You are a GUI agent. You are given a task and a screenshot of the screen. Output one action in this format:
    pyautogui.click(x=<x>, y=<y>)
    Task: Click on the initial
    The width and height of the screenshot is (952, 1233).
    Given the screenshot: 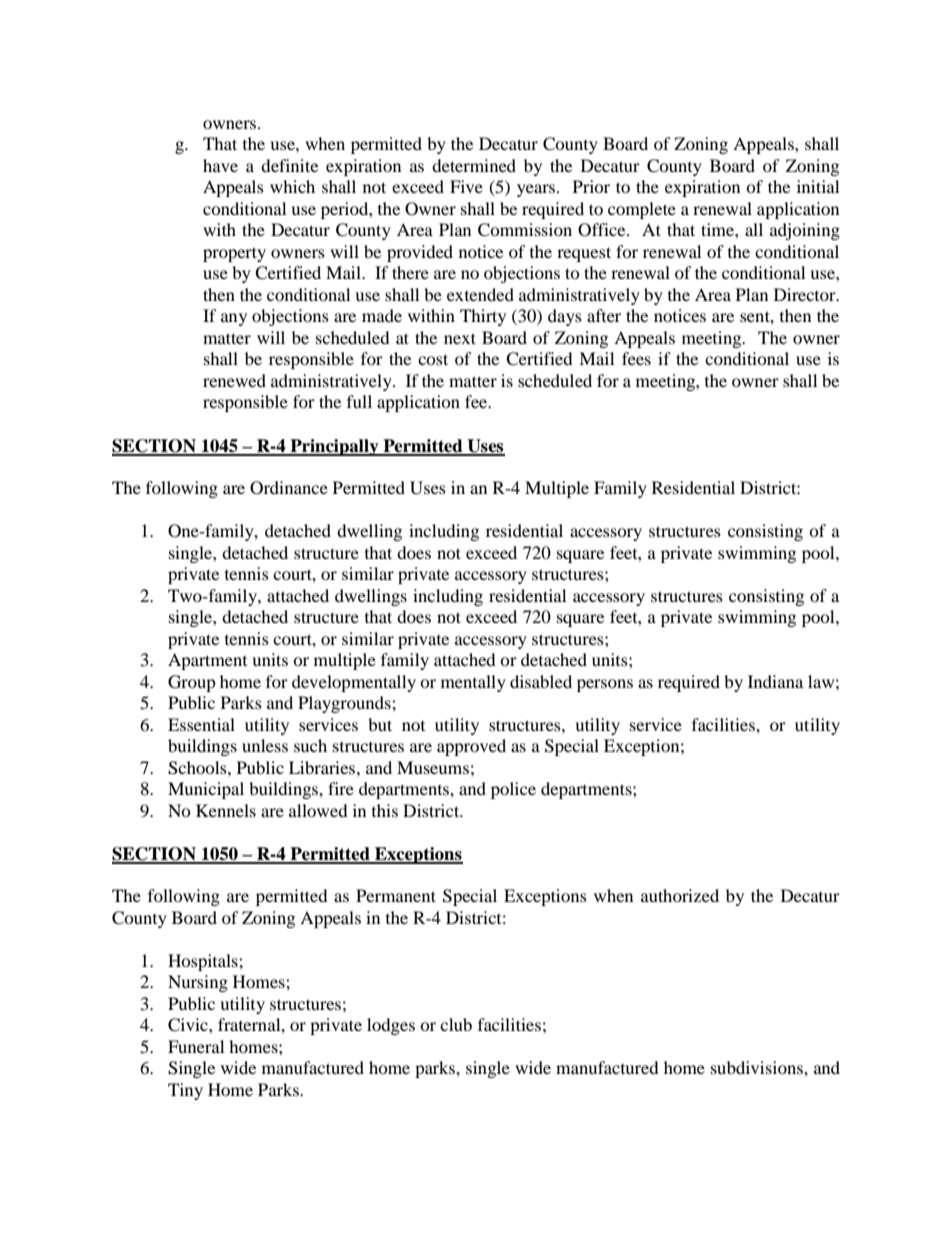 What is the action you would take?
    pyautogui.click(x=818, y=186)
